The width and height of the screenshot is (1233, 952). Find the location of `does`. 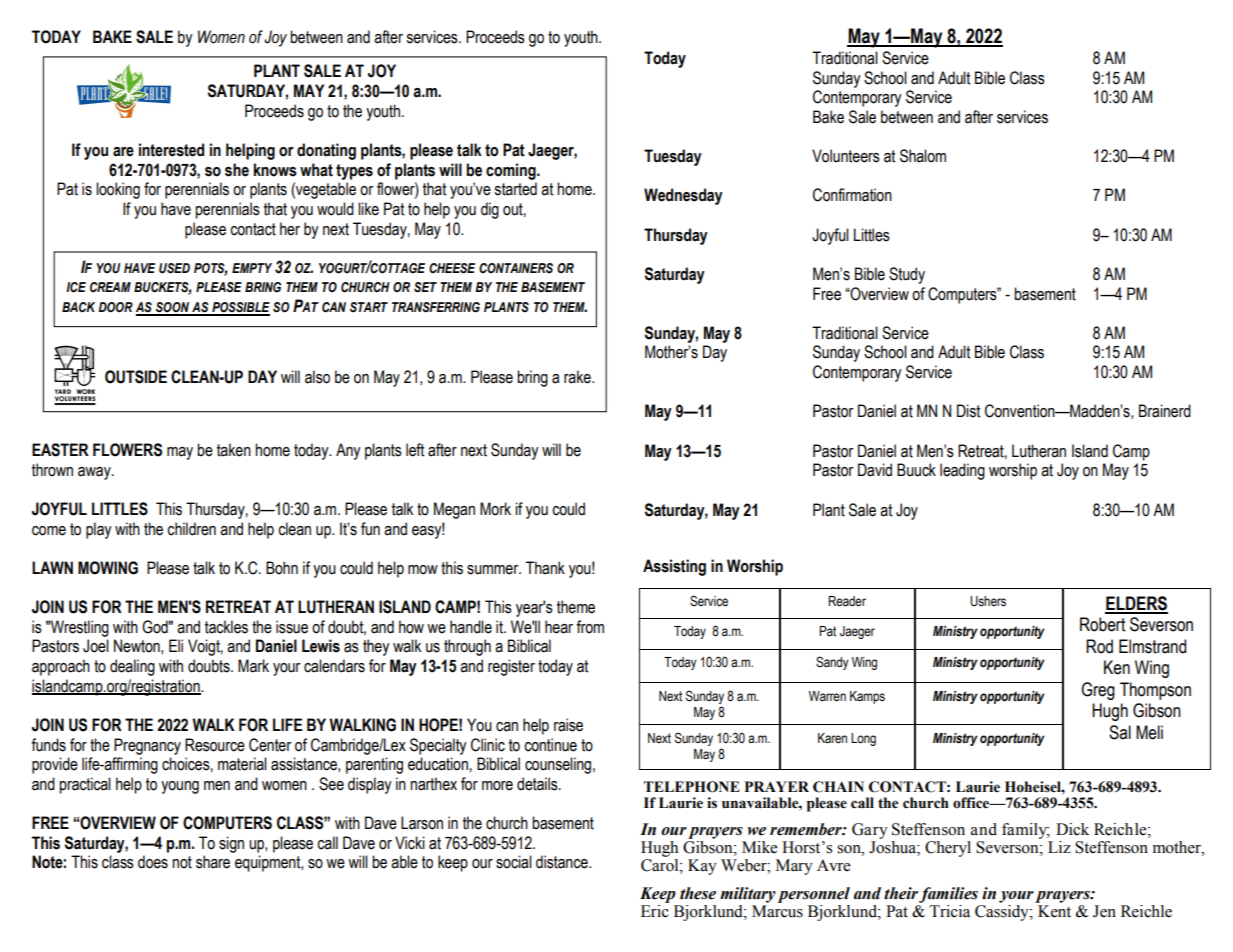

does is located at coordinates (153, 862).
